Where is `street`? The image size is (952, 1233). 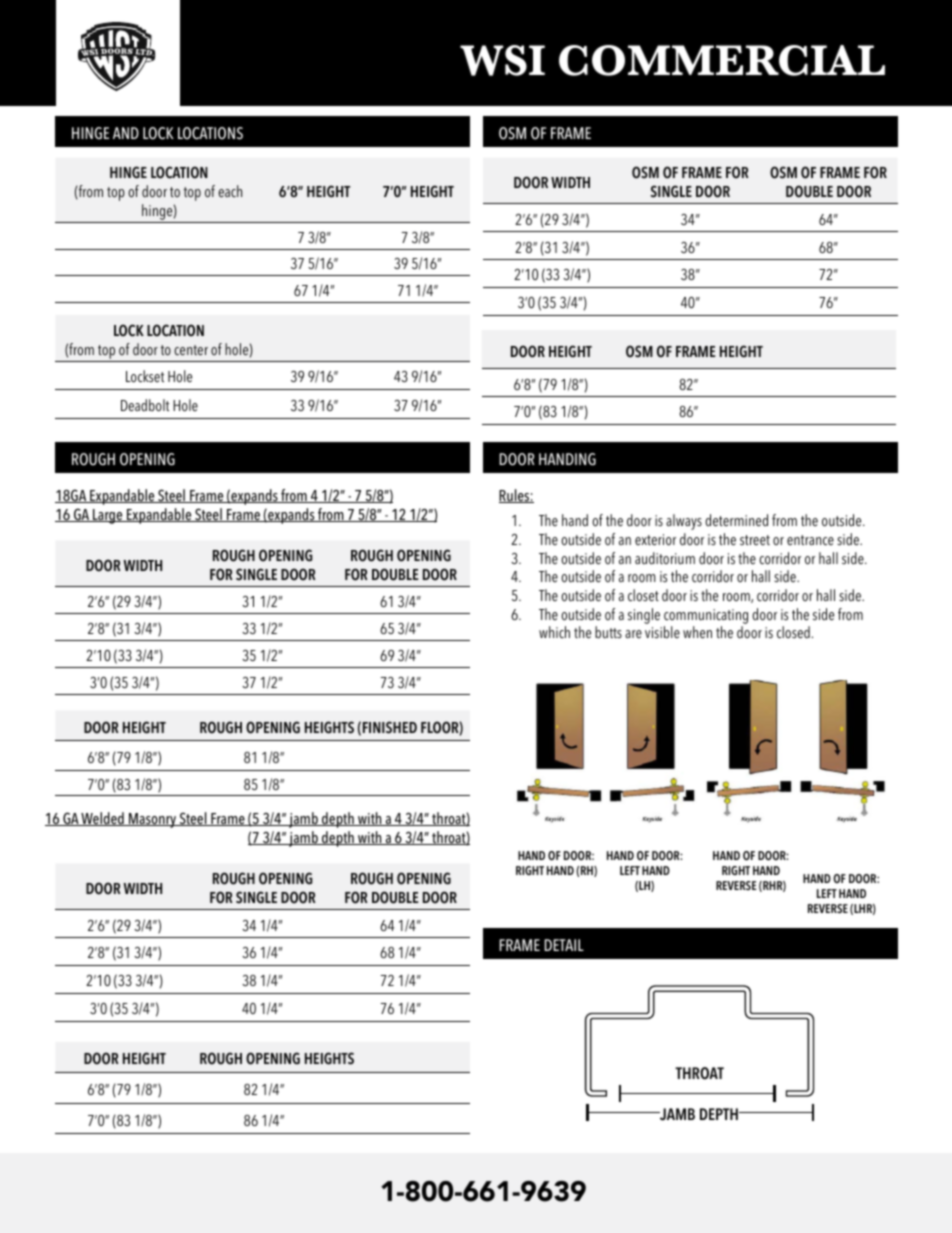 street is located at coordinates (755, 540).
